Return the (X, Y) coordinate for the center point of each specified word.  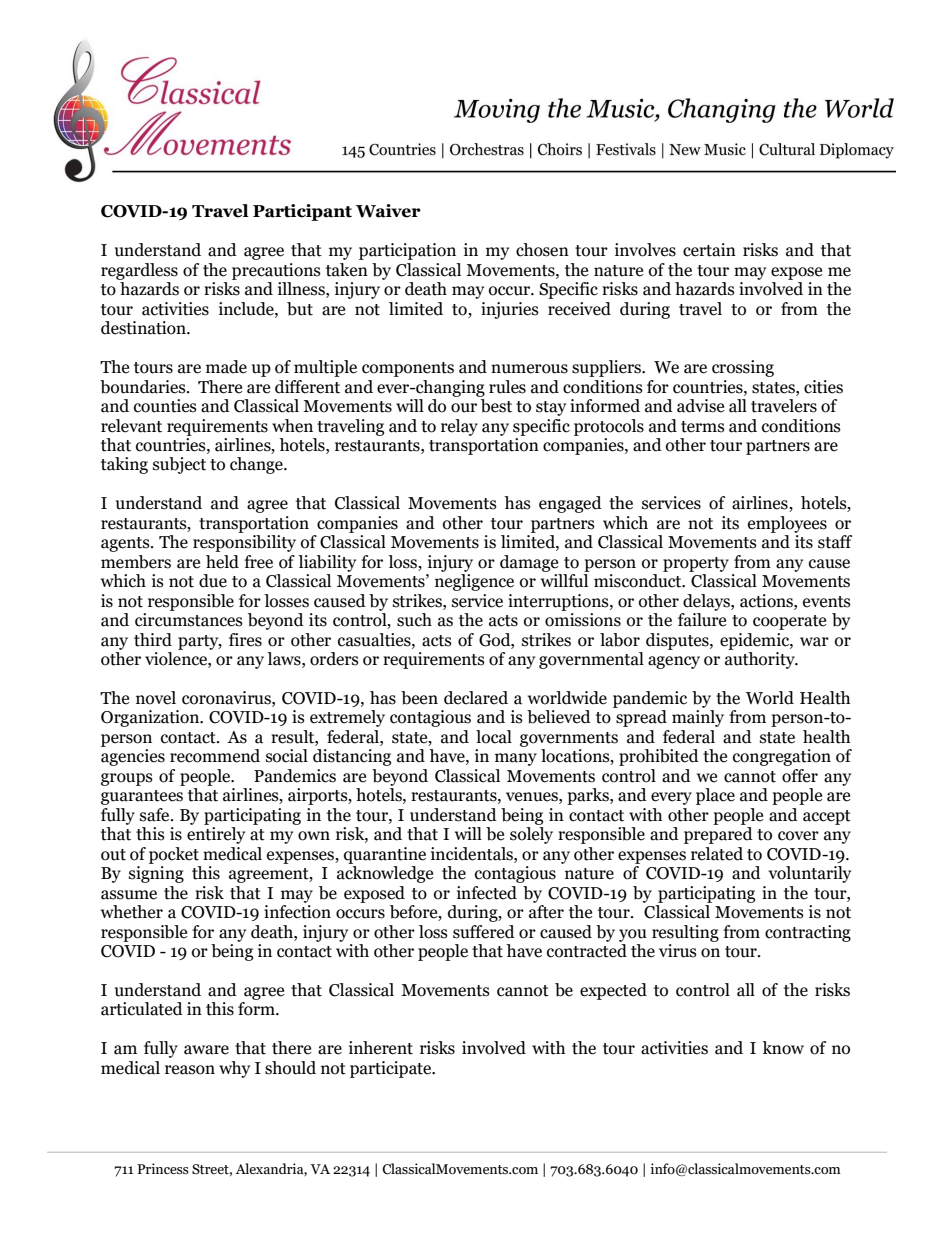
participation (407, 251)
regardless (139, 271)
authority (761, 660)
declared (476, 698)
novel (156, 698)
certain (709, 250)
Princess (163, 1169)
